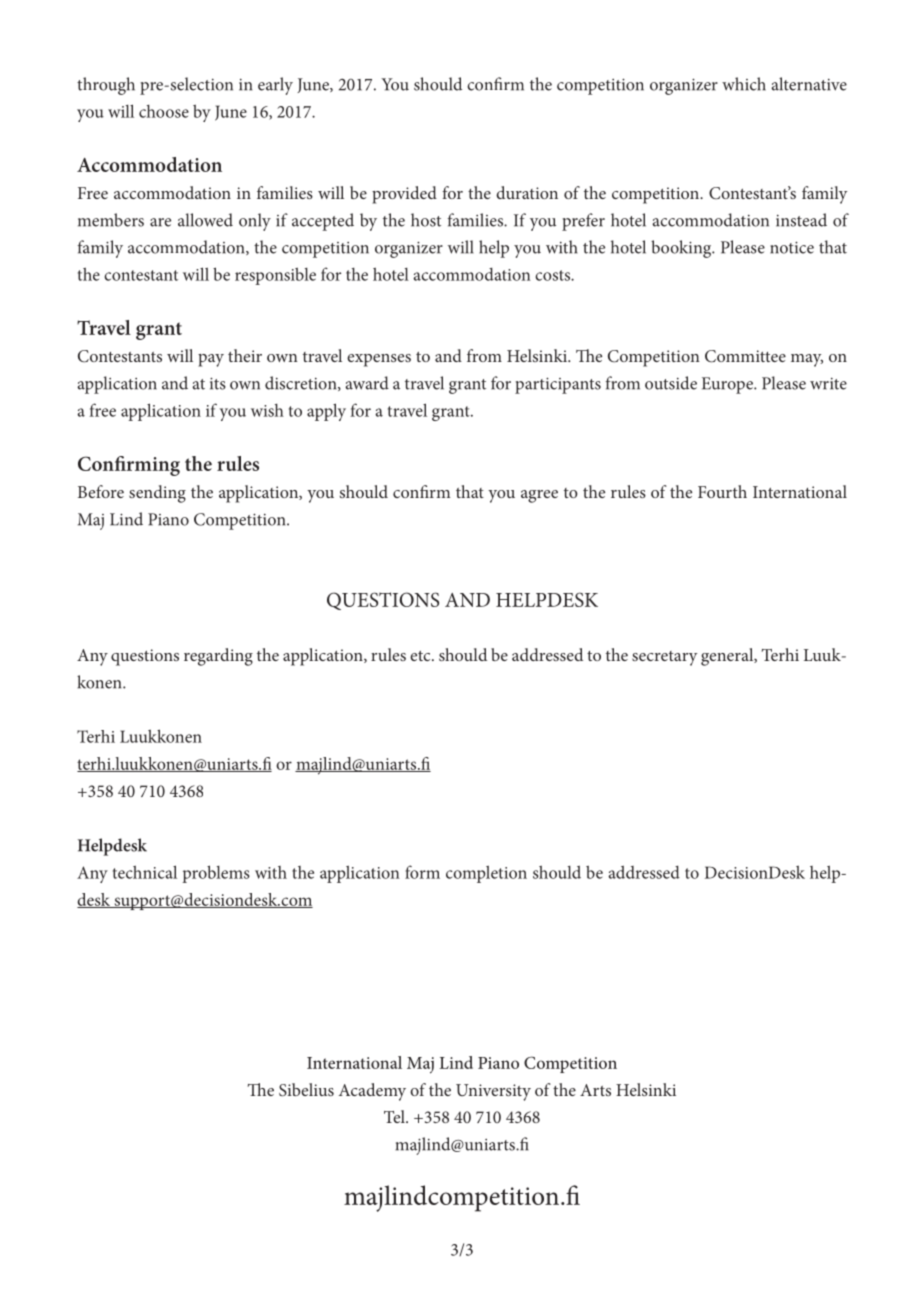 This document has height=1297, width=924. I want to click on etc, so click(421, 656).
